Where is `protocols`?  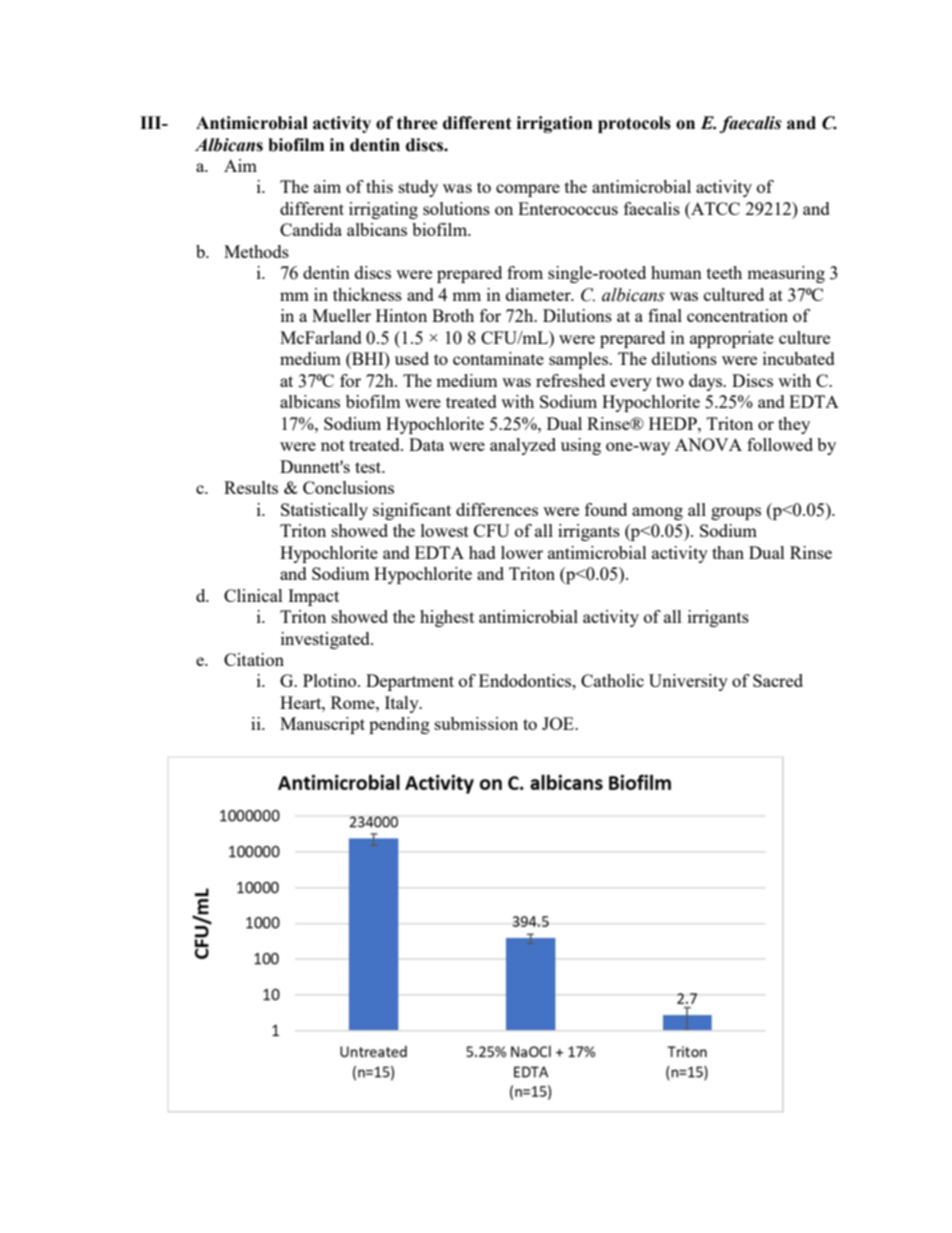
protocols is located at coordinates (634, 124).
